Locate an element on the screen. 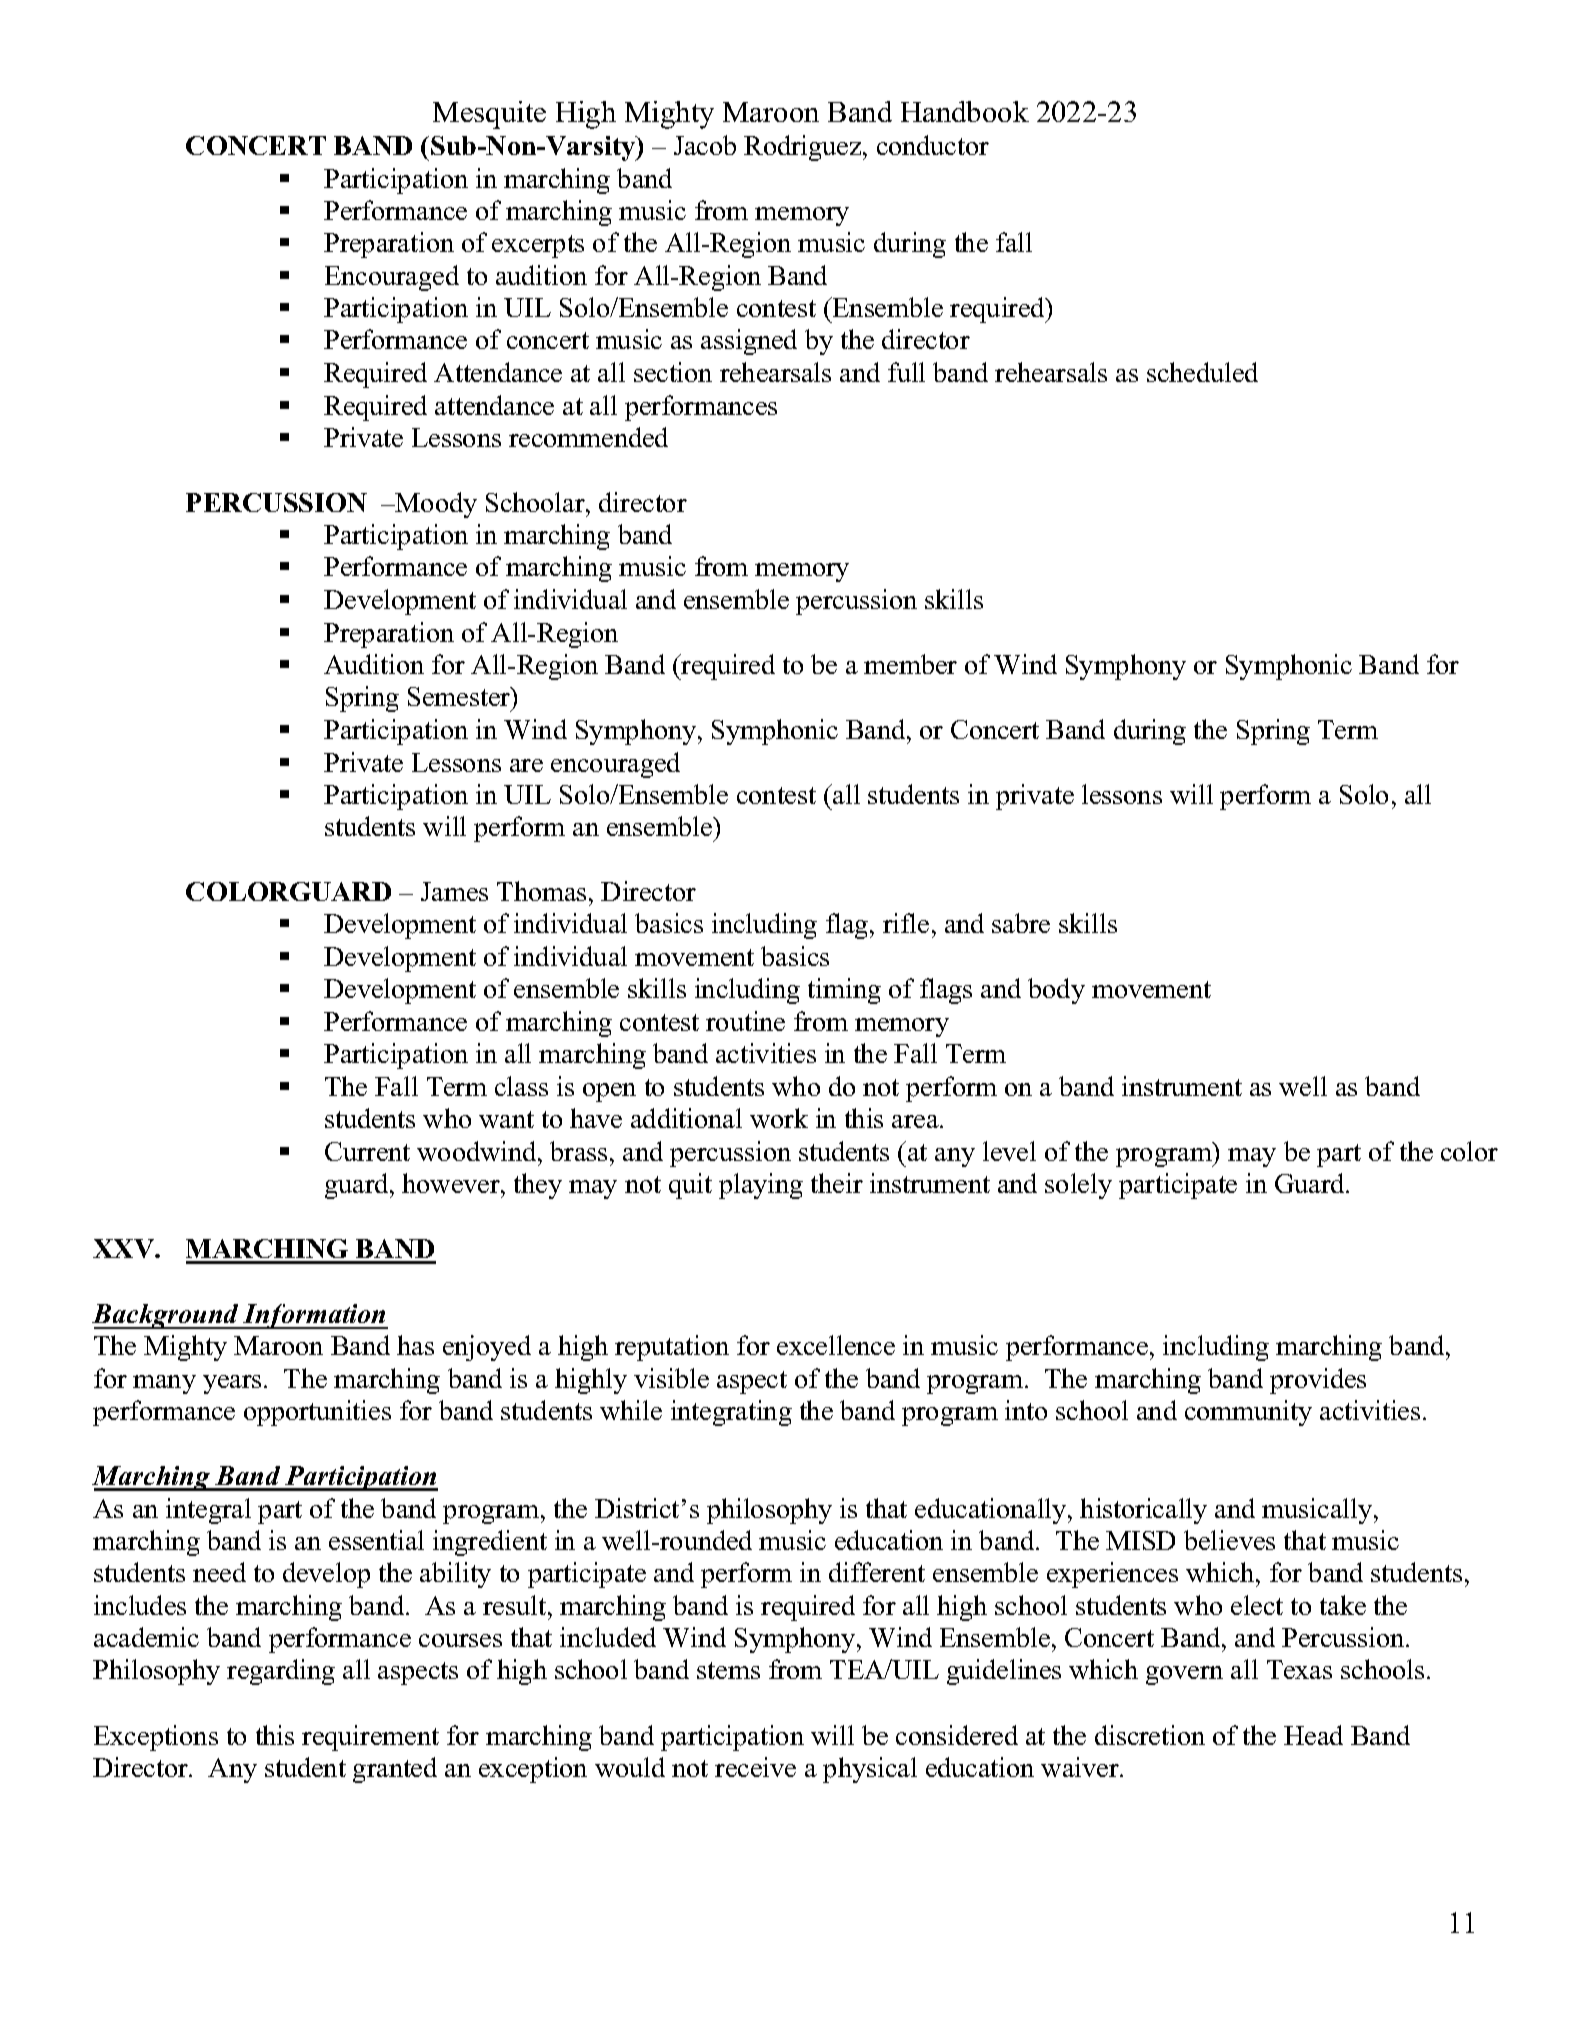  Jacob is located at coordinates (705, 145).
